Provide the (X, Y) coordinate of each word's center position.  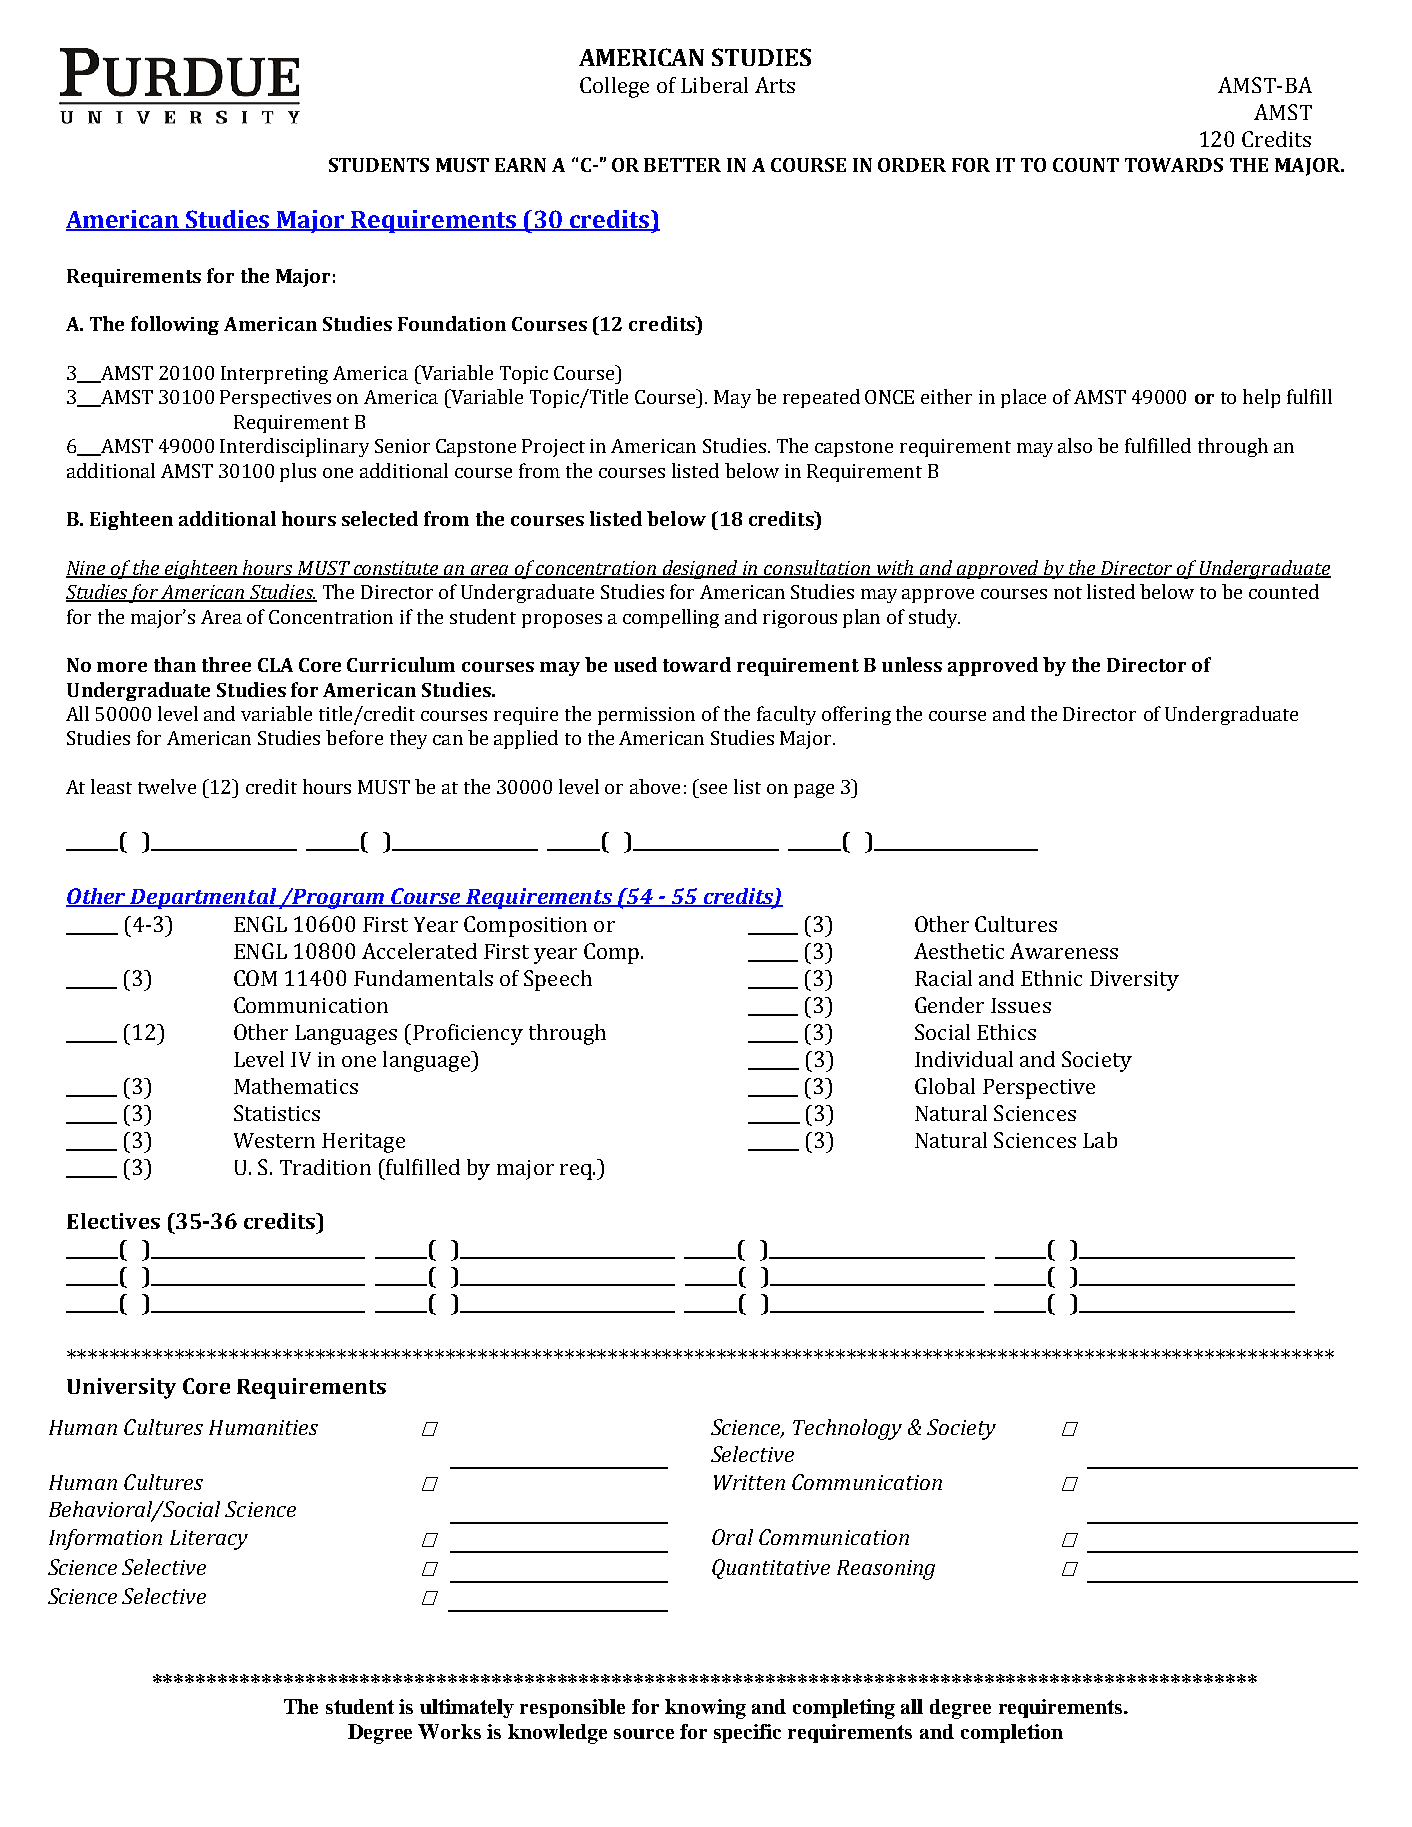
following (175, 325)
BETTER (682, 165)
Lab (1100, 1140)
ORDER (912, 165)
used (635, 664)
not (1068, 593)
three (226, 664)
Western (274, 1140)
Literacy (209, 1540)
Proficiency (468, 1034)
